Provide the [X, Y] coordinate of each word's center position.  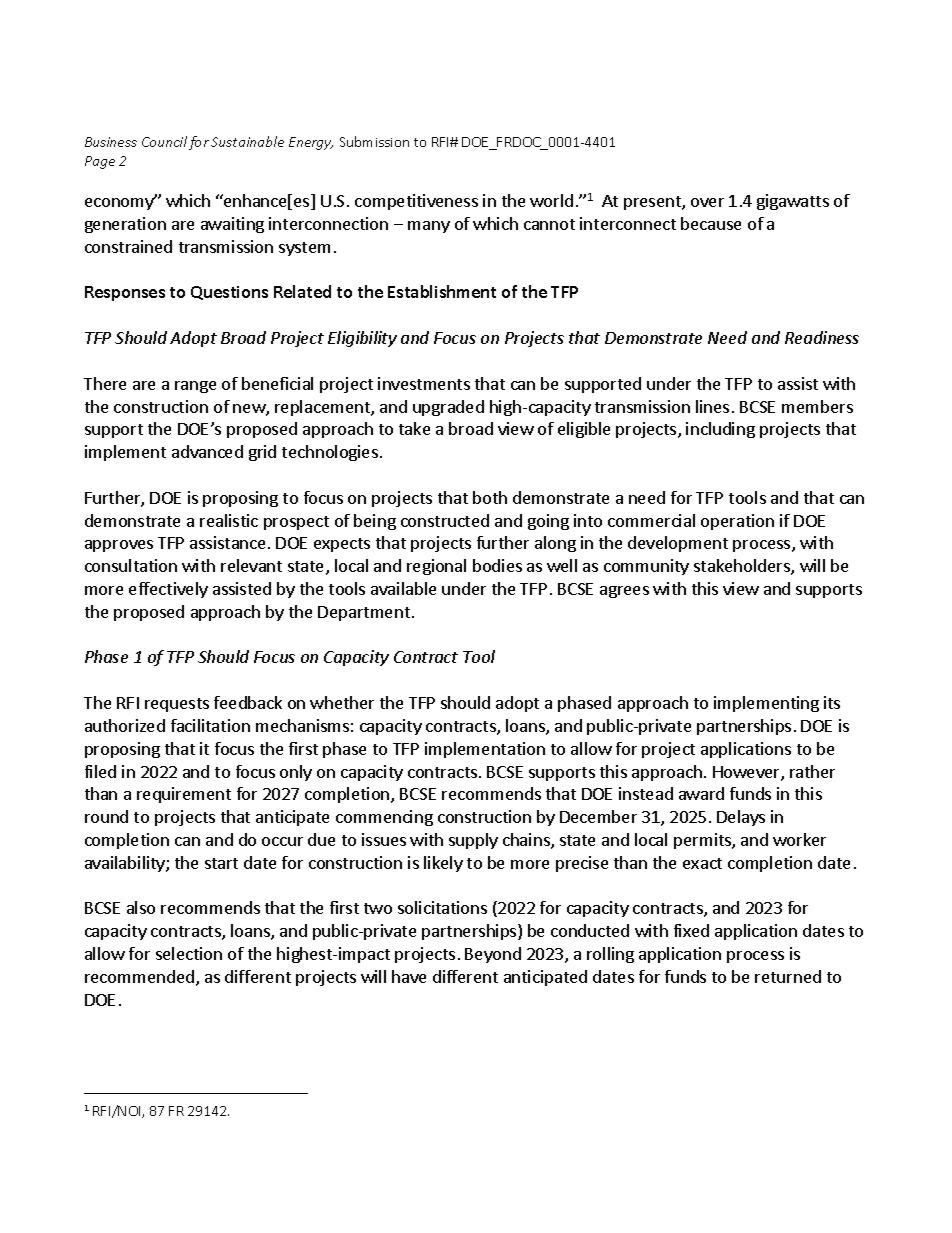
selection [189, 953]
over [707, 202]
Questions [229, 293]
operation [737, 522]
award [701, 793]
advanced [207, 451]
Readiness [822, 337]
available [403, 588]
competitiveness [416, 202]
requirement [184, 795]
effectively [168, 590]
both [490, 497]
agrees [624, 592]
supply [473, 841]
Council [164, 141]
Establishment [442, 291]
